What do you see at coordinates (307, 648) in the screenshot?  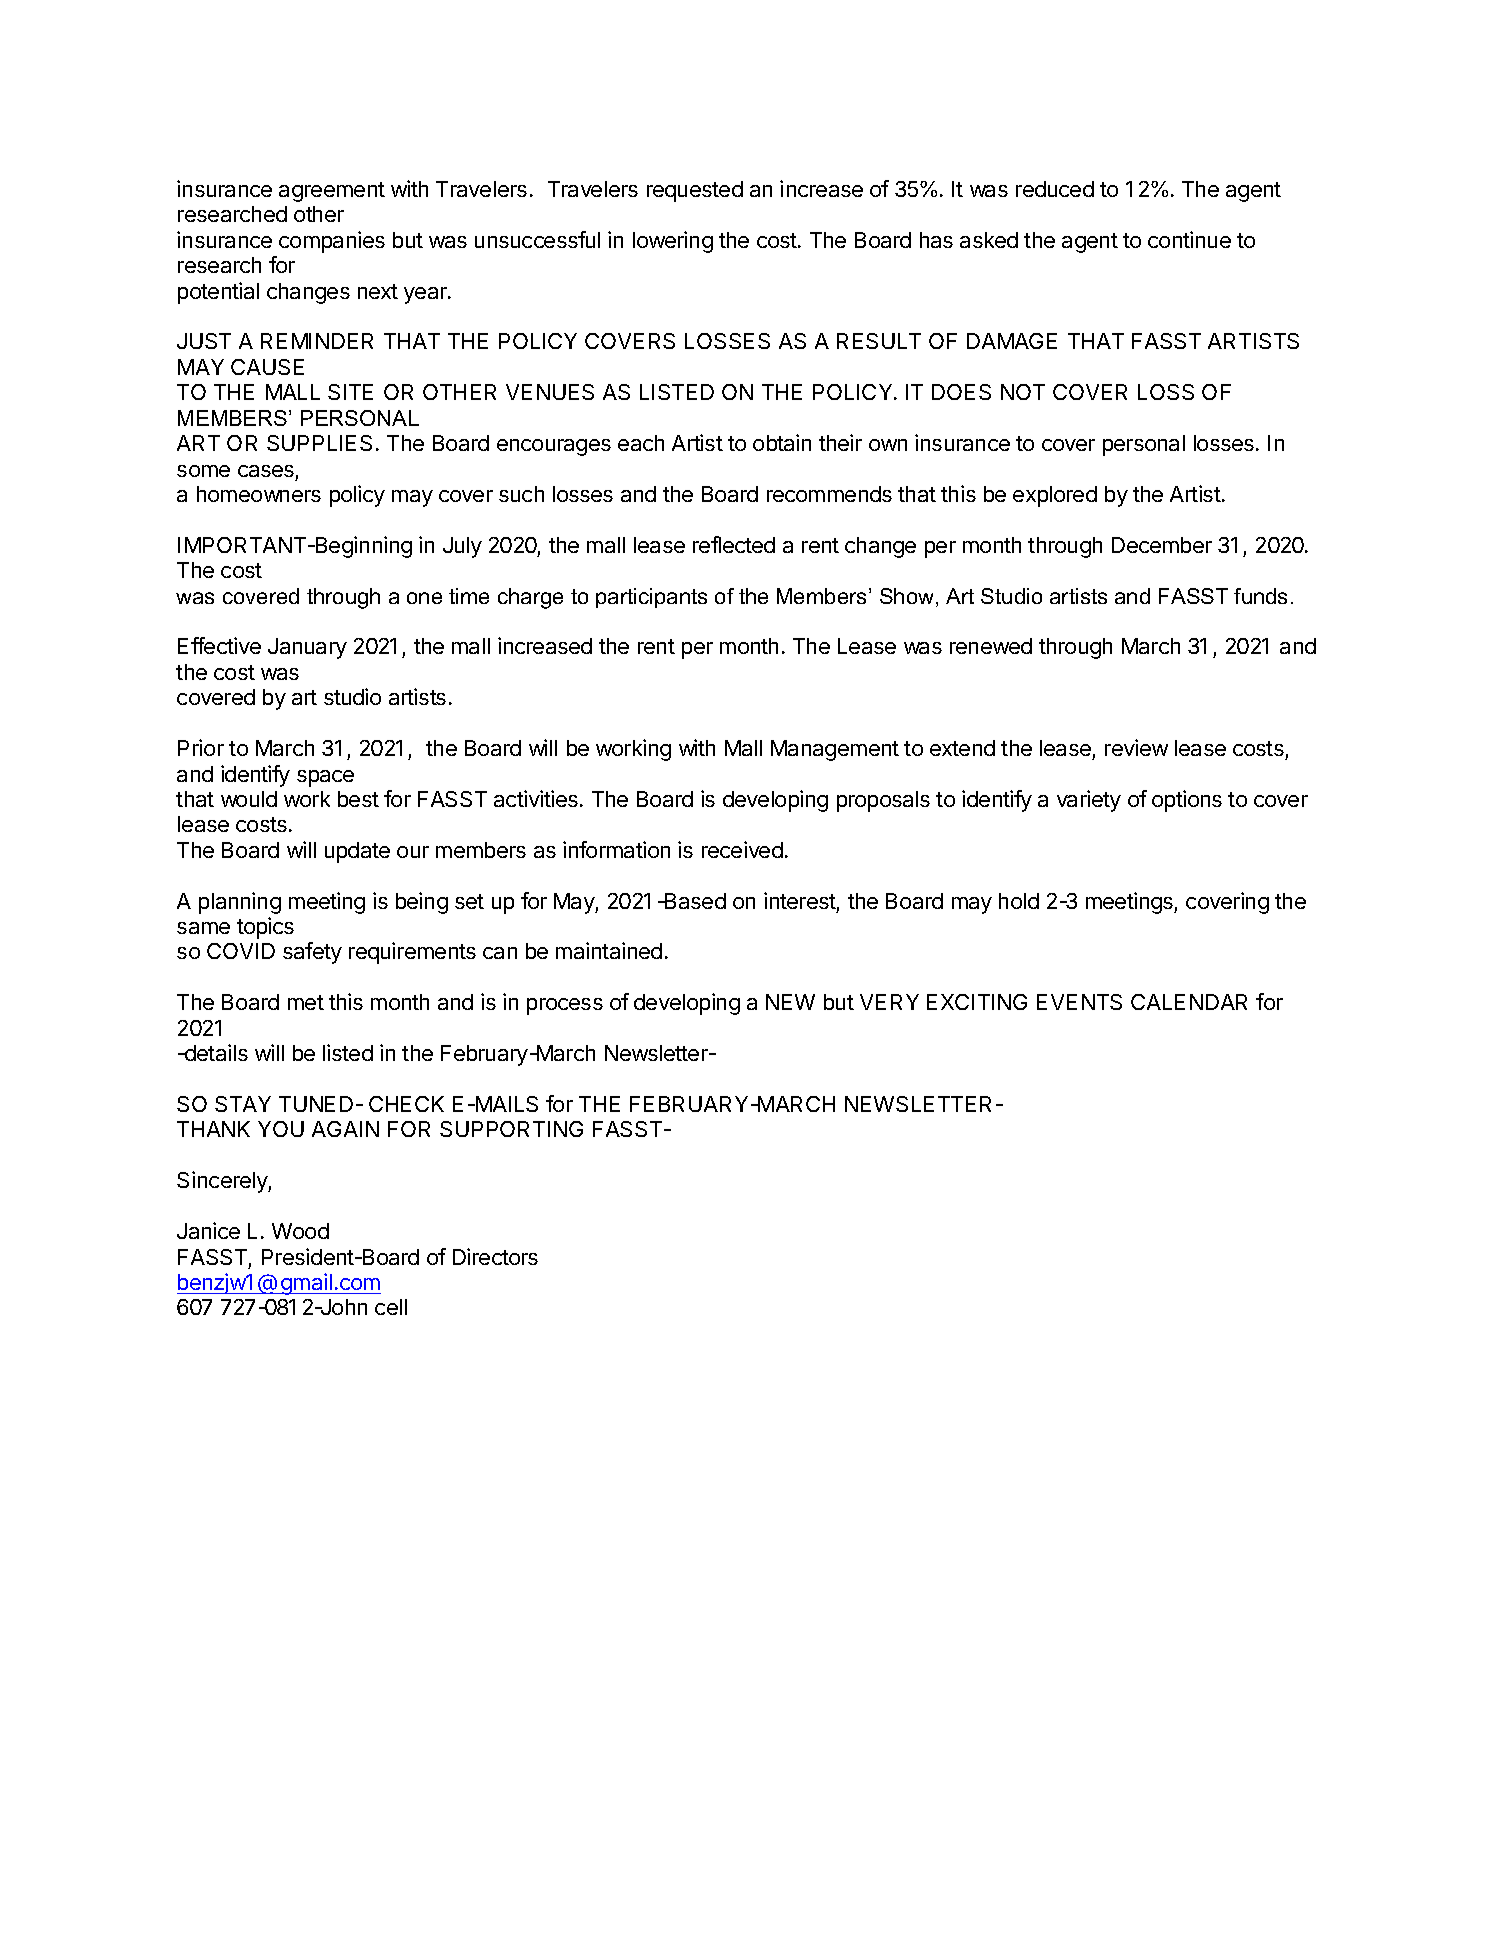 I see `January` at bounding box center [307, 648].
